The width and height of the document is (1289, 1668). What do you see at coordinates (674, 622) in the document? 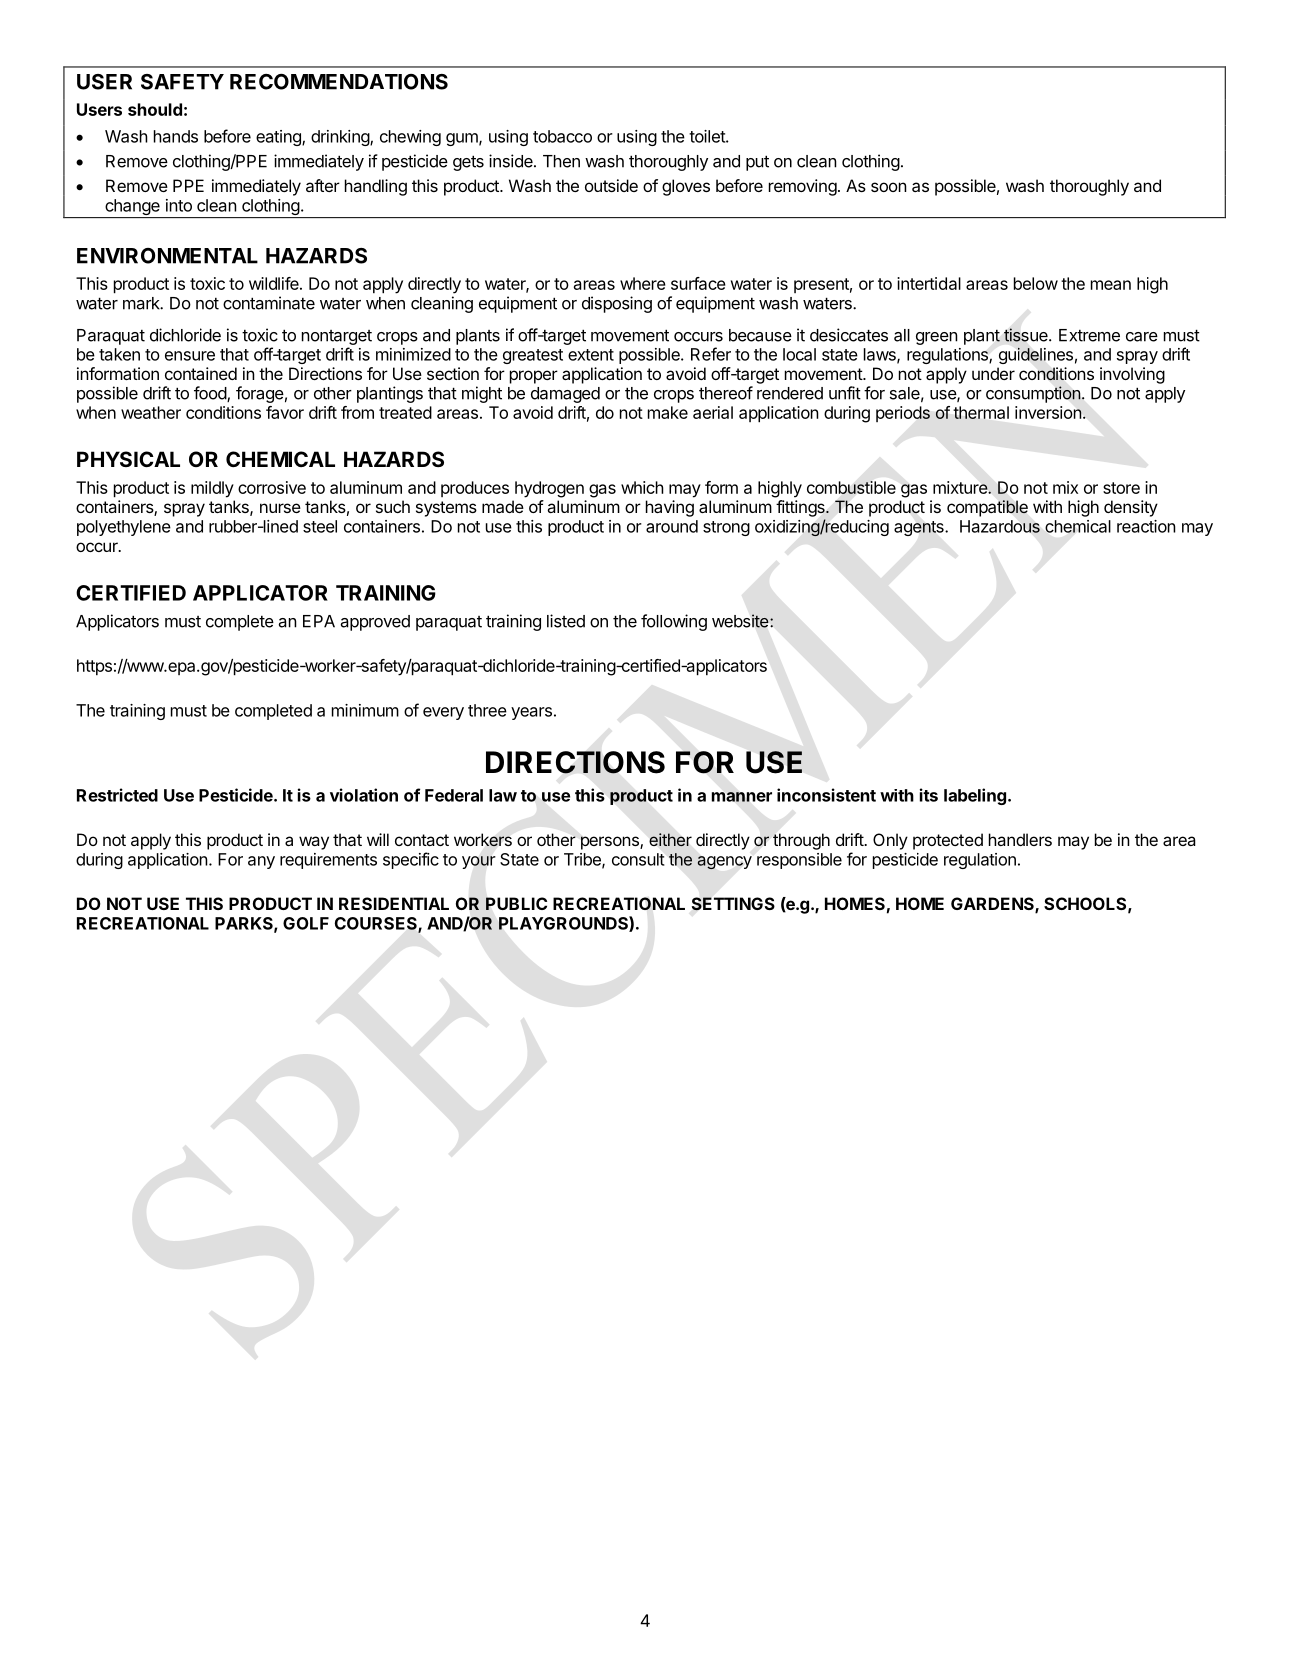
I see `following` at bounding box center [674, 622].
